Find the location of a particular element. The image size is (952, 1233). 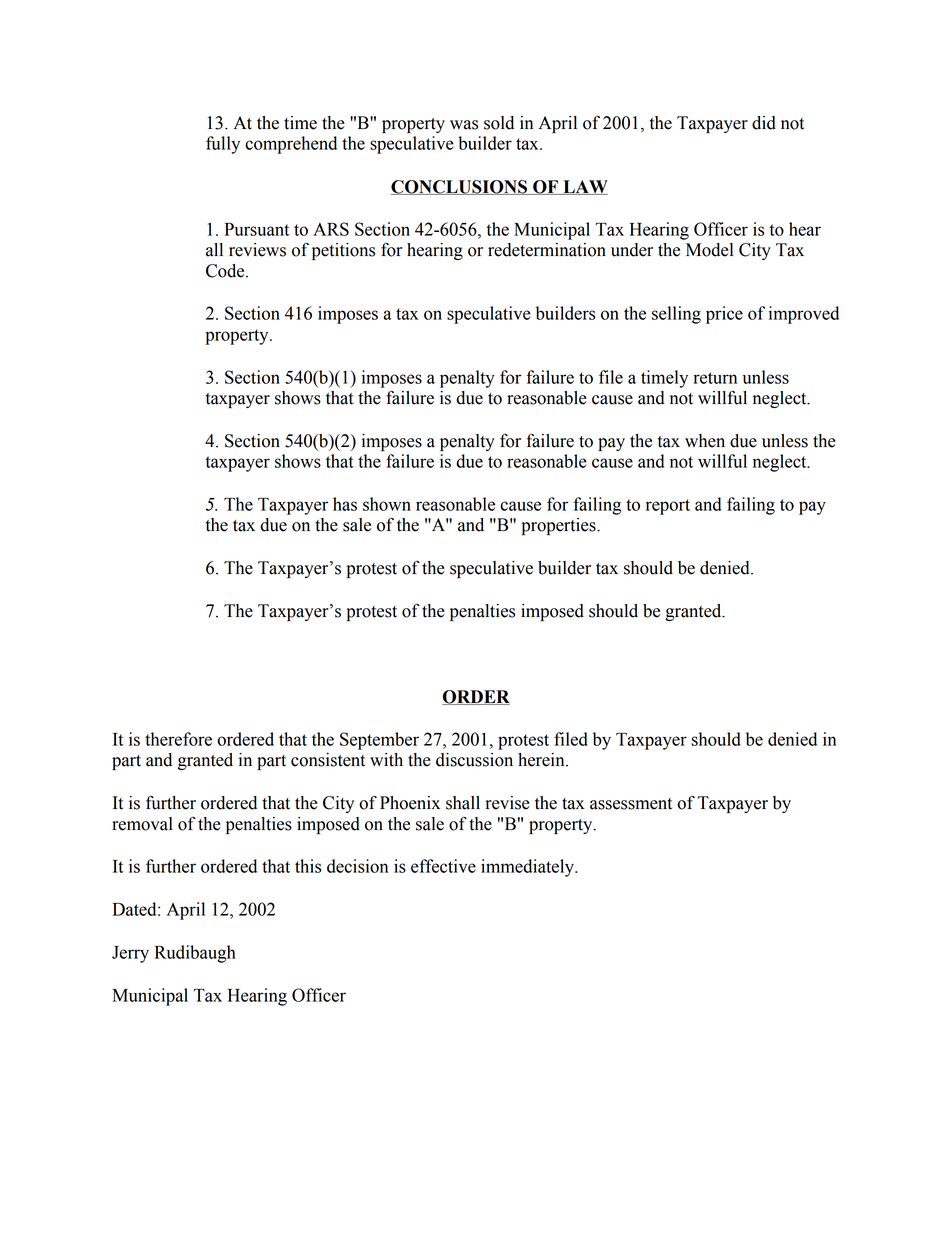

properties is located at coordinates (560, 526).
